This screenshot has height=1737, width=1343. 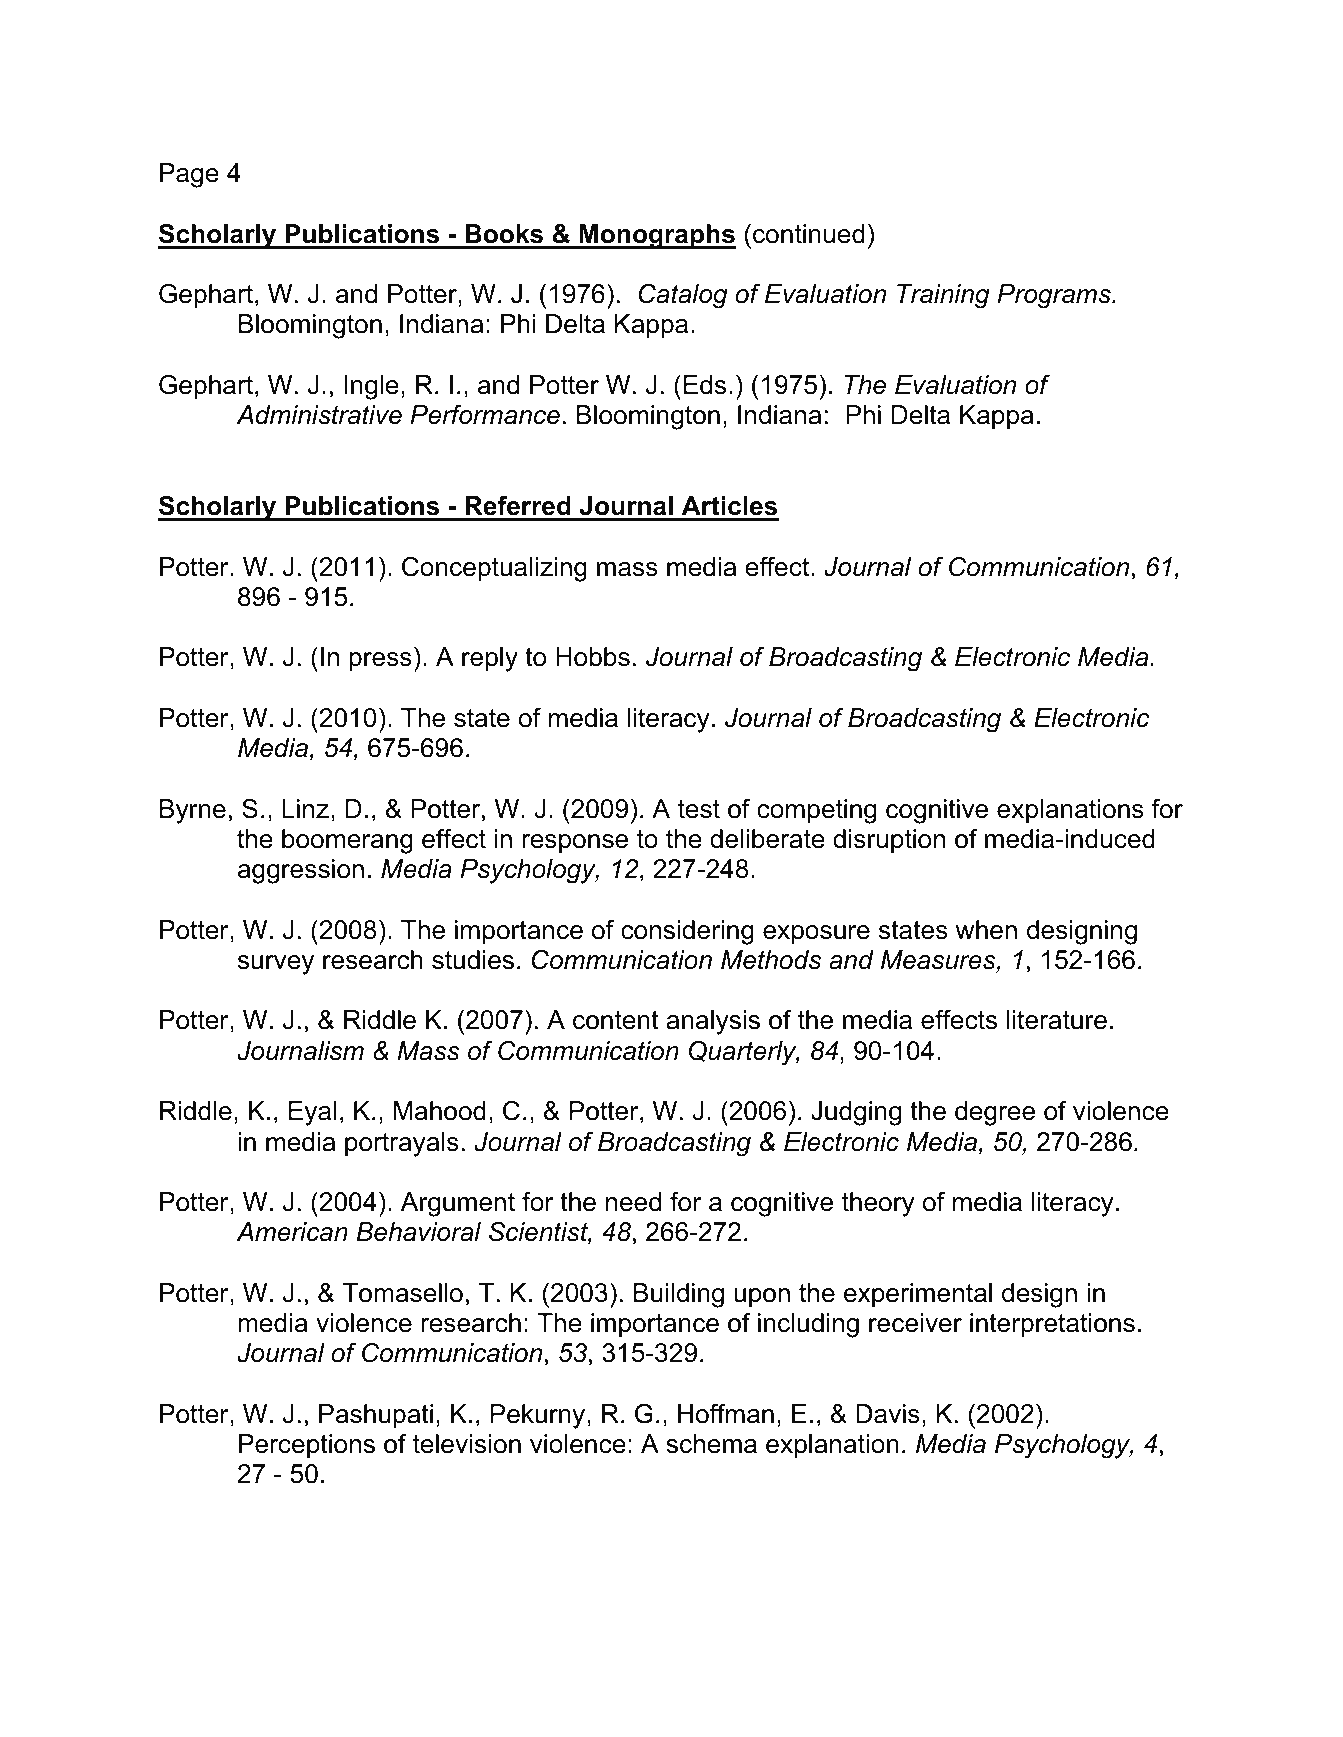 I want to click on Perceptions, so click(x=307, y=1446).
